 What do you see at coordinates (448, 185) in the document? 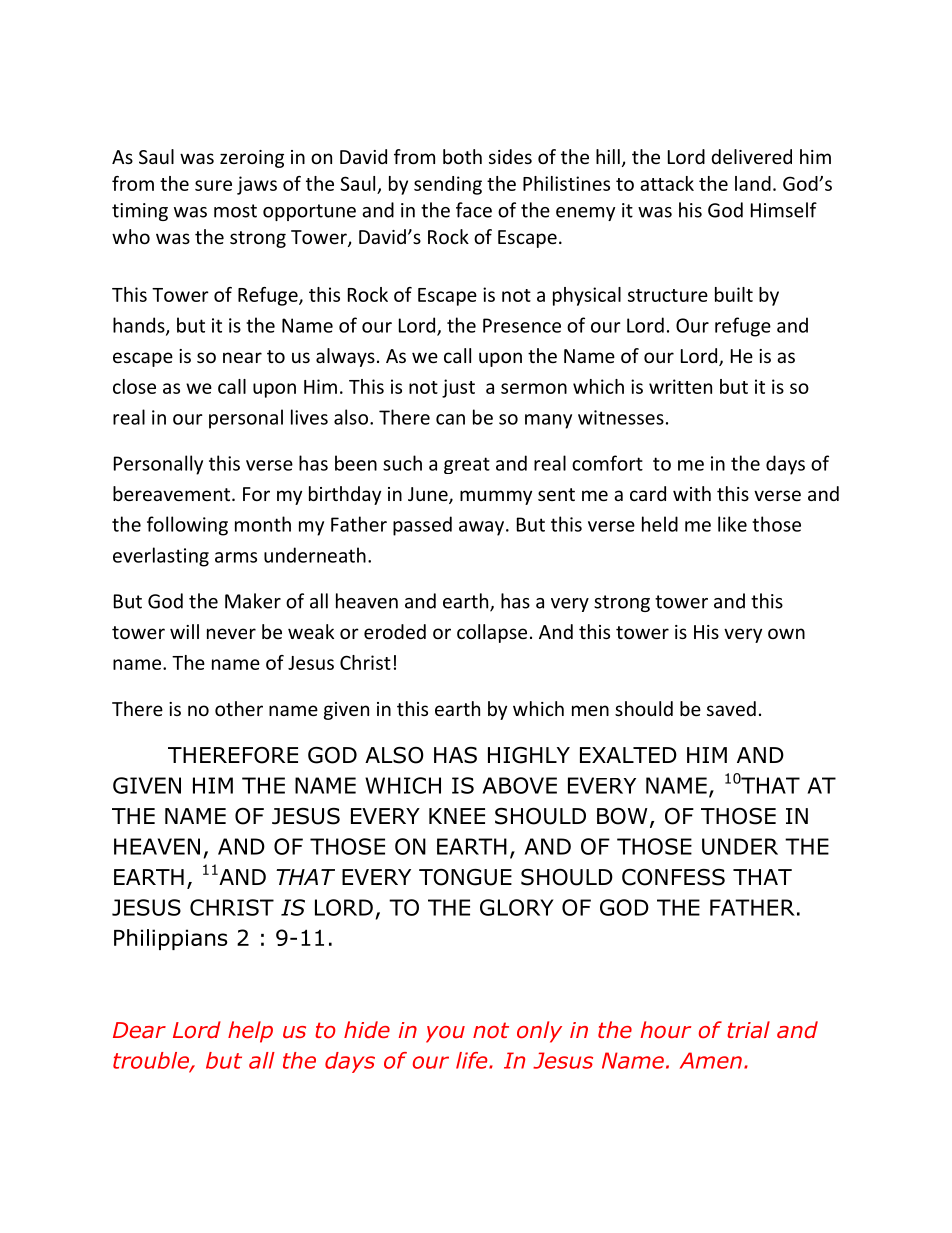
I see `sending` at bounding box center [448, 185].
